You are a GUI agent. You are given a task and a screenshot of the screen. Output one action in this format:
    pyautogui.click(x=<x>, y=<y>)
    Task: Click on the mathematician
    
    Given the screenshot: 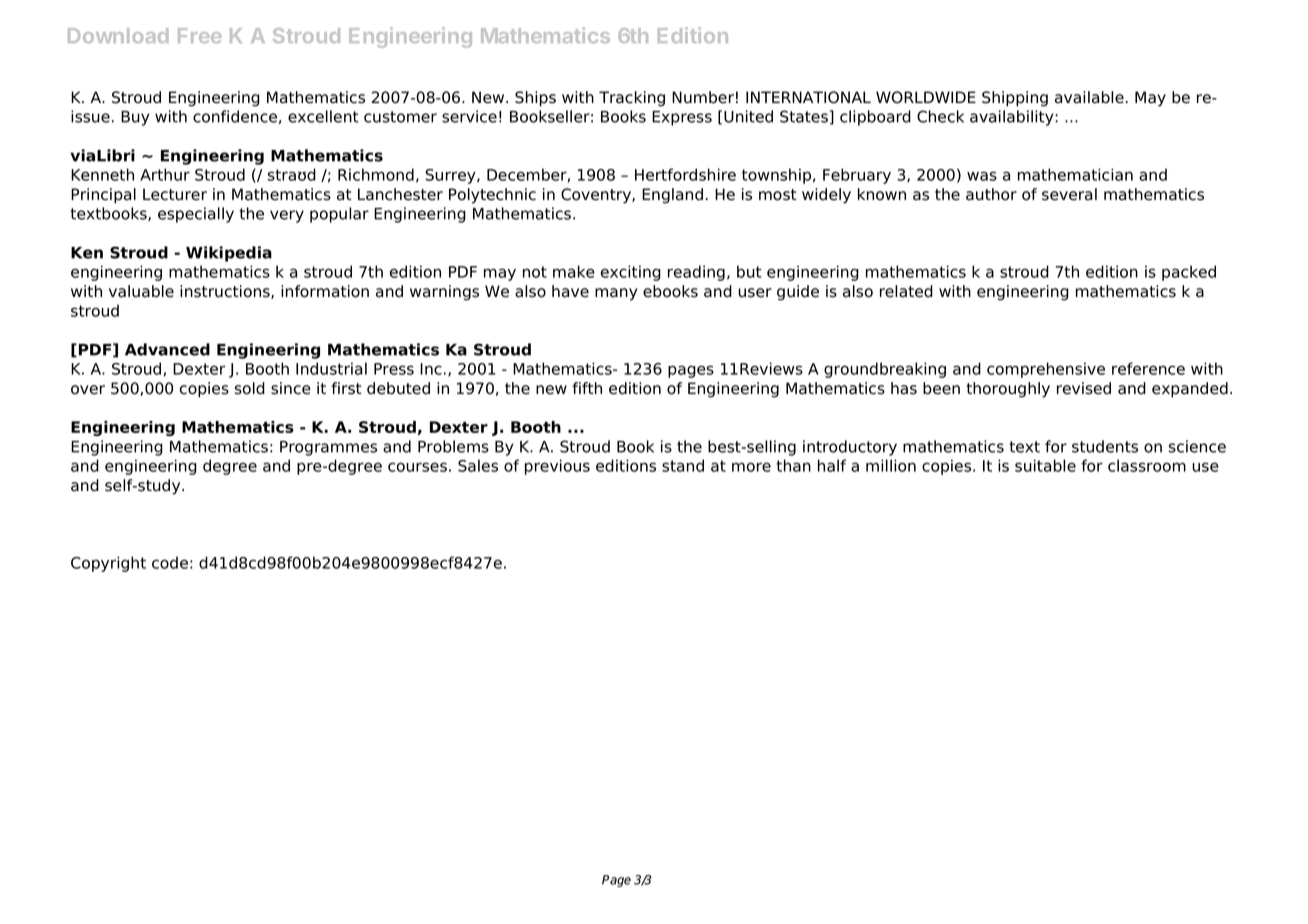 What is the action you would take?
    pyautogui.click(x=1075, y=174)
